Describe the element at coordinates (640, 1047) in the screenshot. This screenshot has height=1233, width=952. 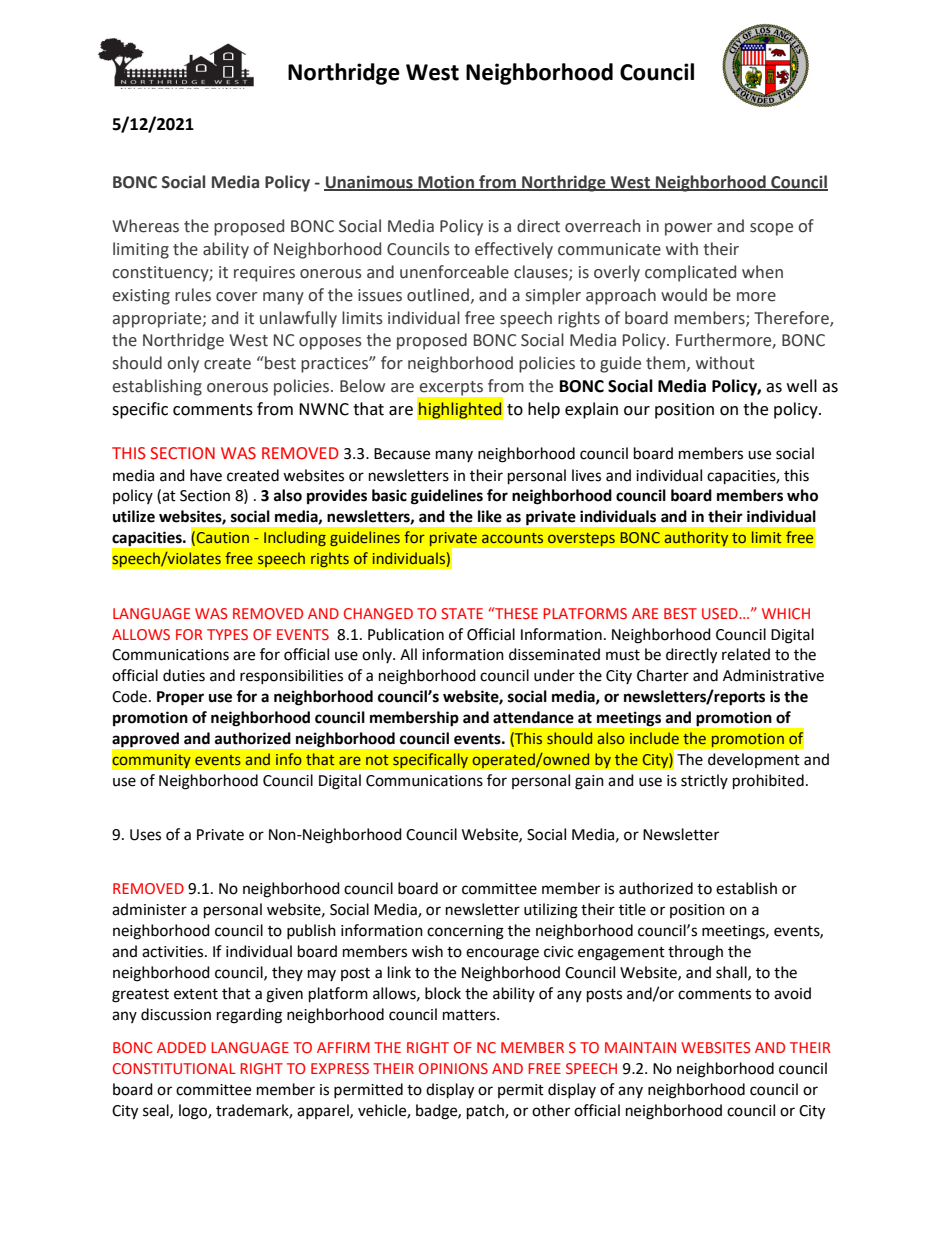
I see `MAINTAIN` at that location.
